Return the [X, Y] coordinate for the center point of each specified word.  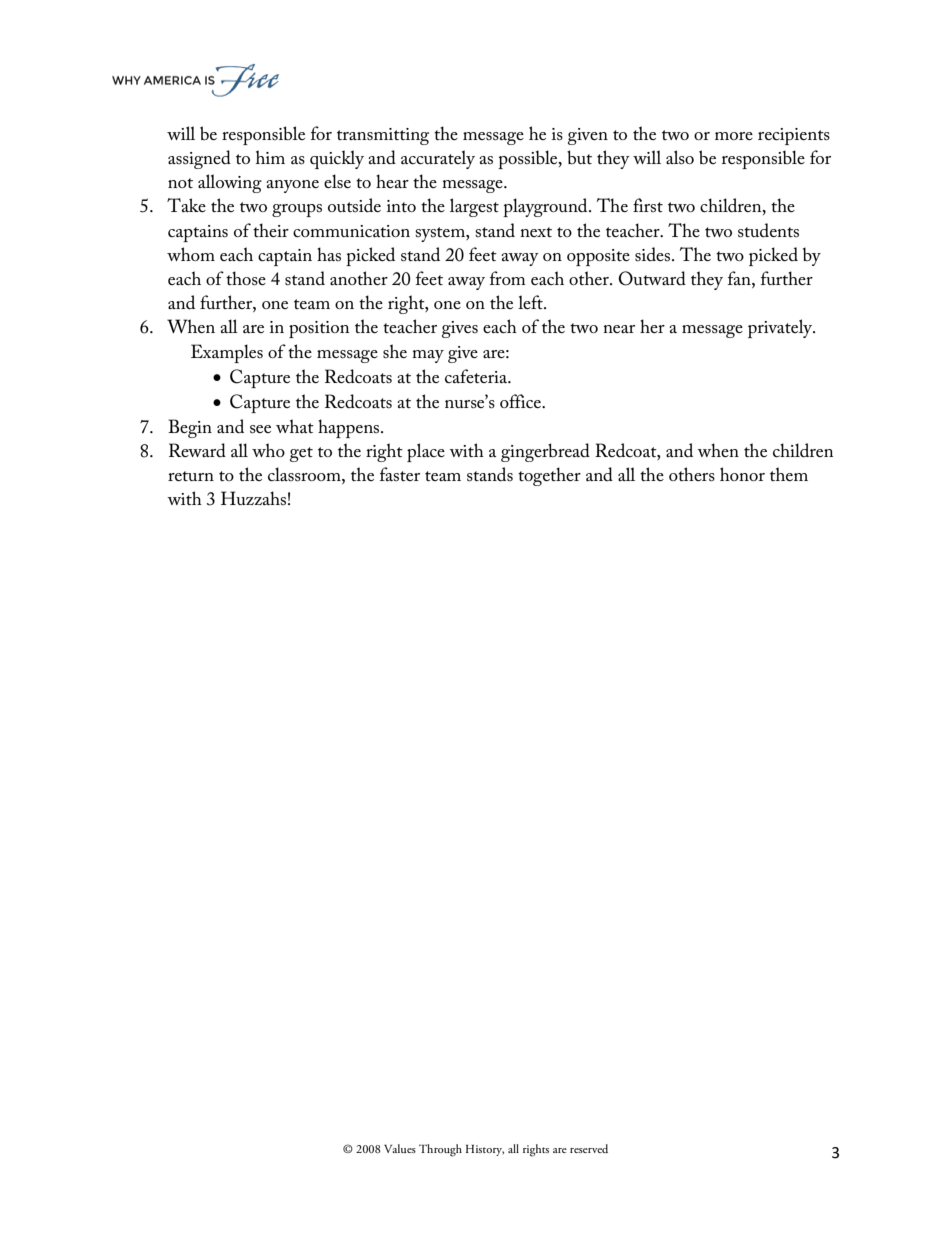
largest [474, 207]
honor [742, 474]
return [191, 476]
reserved [589, 1148]
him [270, 157]
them [789, 474]
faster [400, 474]
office [521, 401]
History [485, 1150]
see [260, 429]
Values [400, 1148]
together [549, 476]
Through [440, 1150]
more [734, 136]
